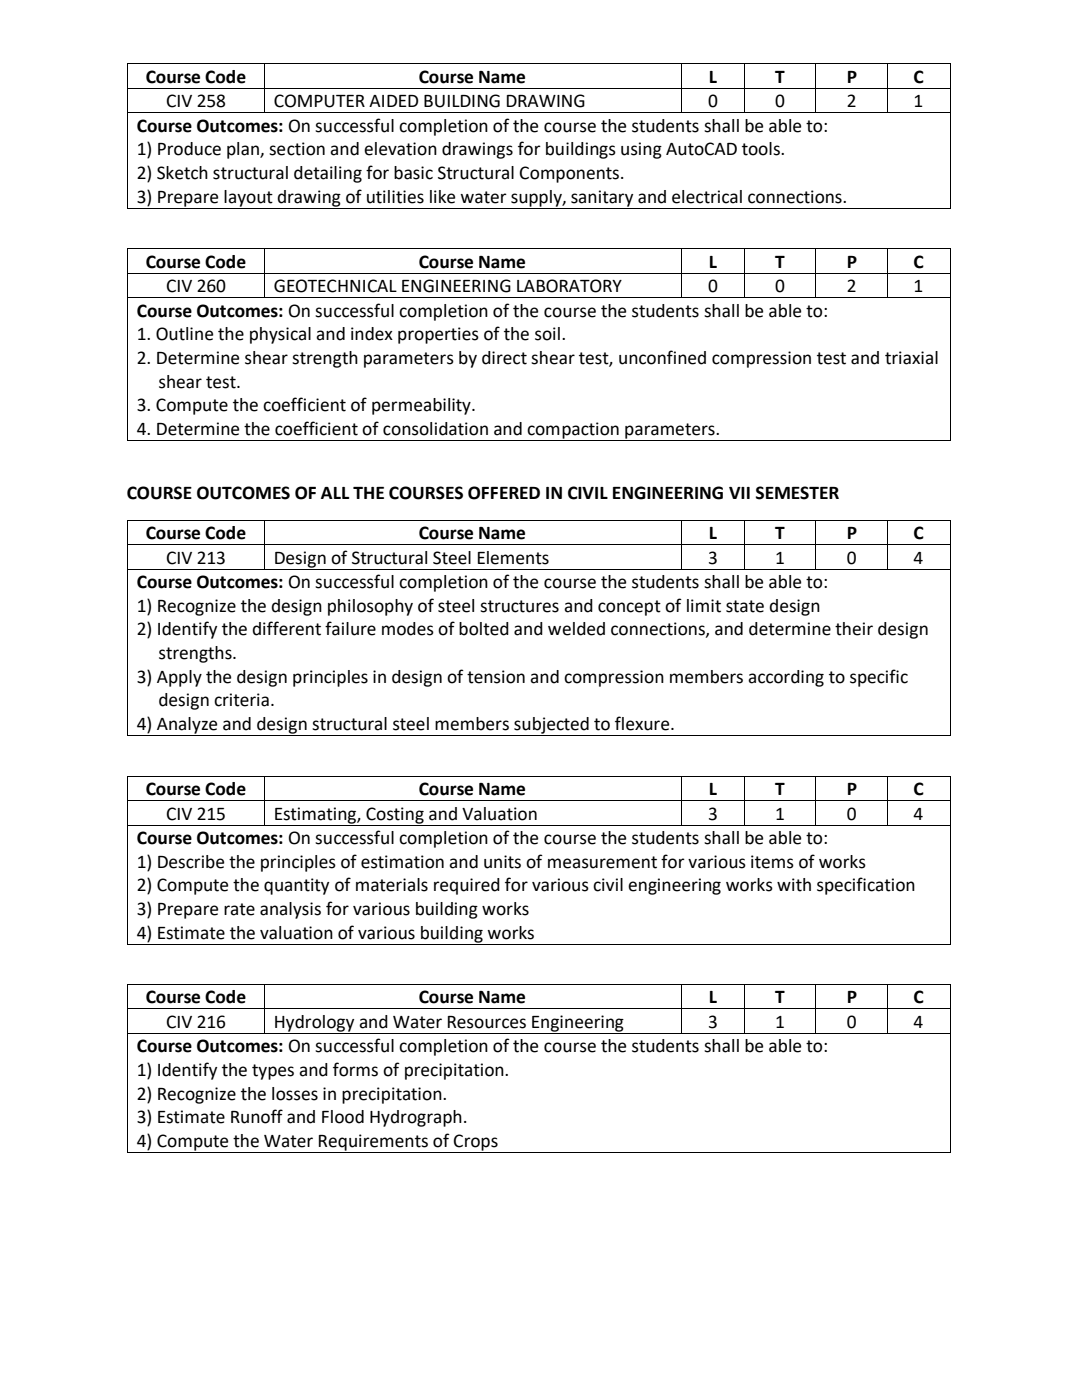 This screenshot has width=1077, height=1393. What do you see at coordinates (257, 1116) in the screenshot?
I see `Runoff` at bounding box center [257, 1116].
